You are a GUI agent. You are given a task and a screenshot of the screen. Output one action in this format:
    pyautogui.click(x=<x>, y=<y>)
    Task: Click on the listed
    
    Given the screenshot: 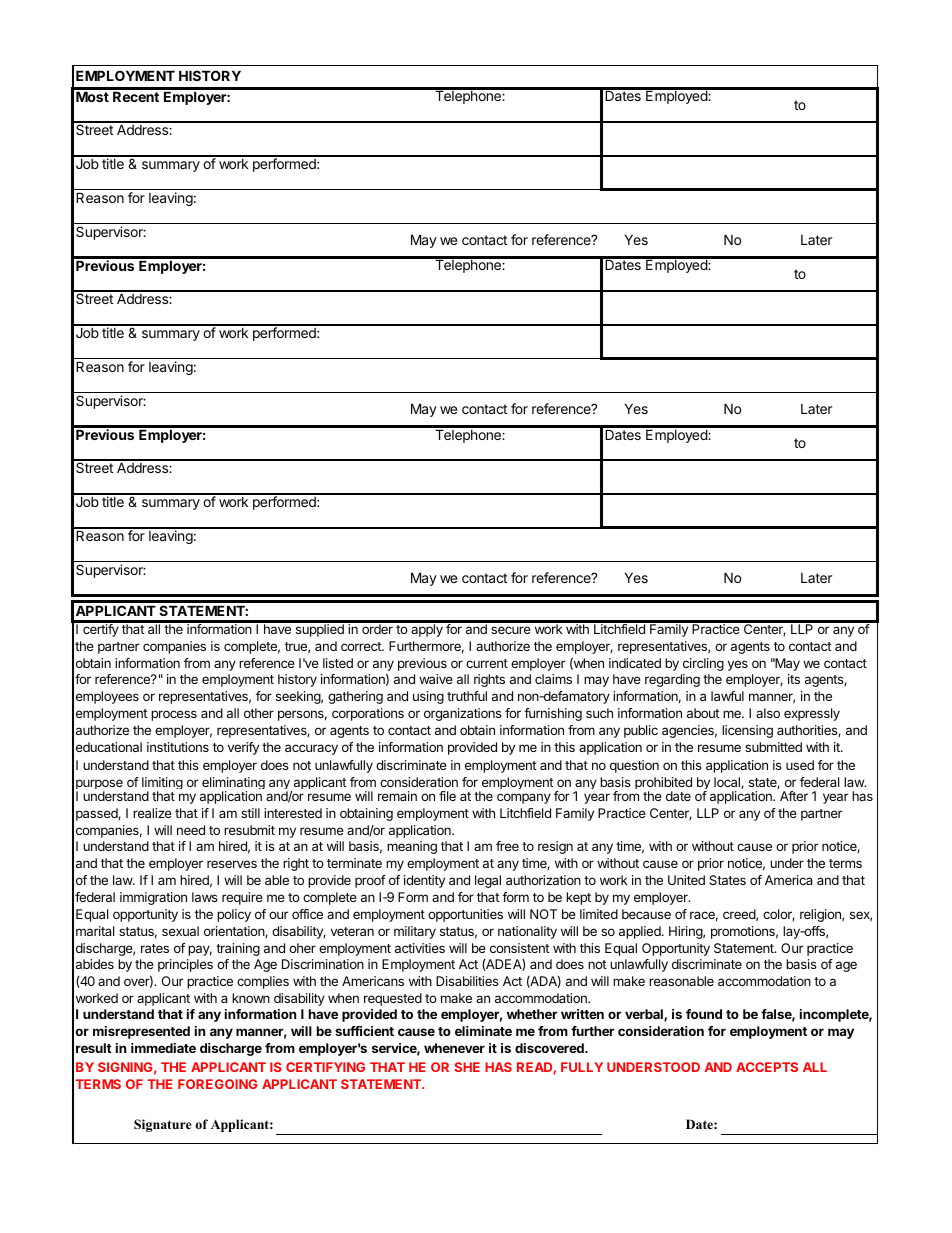 What is the action you would take?
    pyautogui.click(x=338, y=663)
